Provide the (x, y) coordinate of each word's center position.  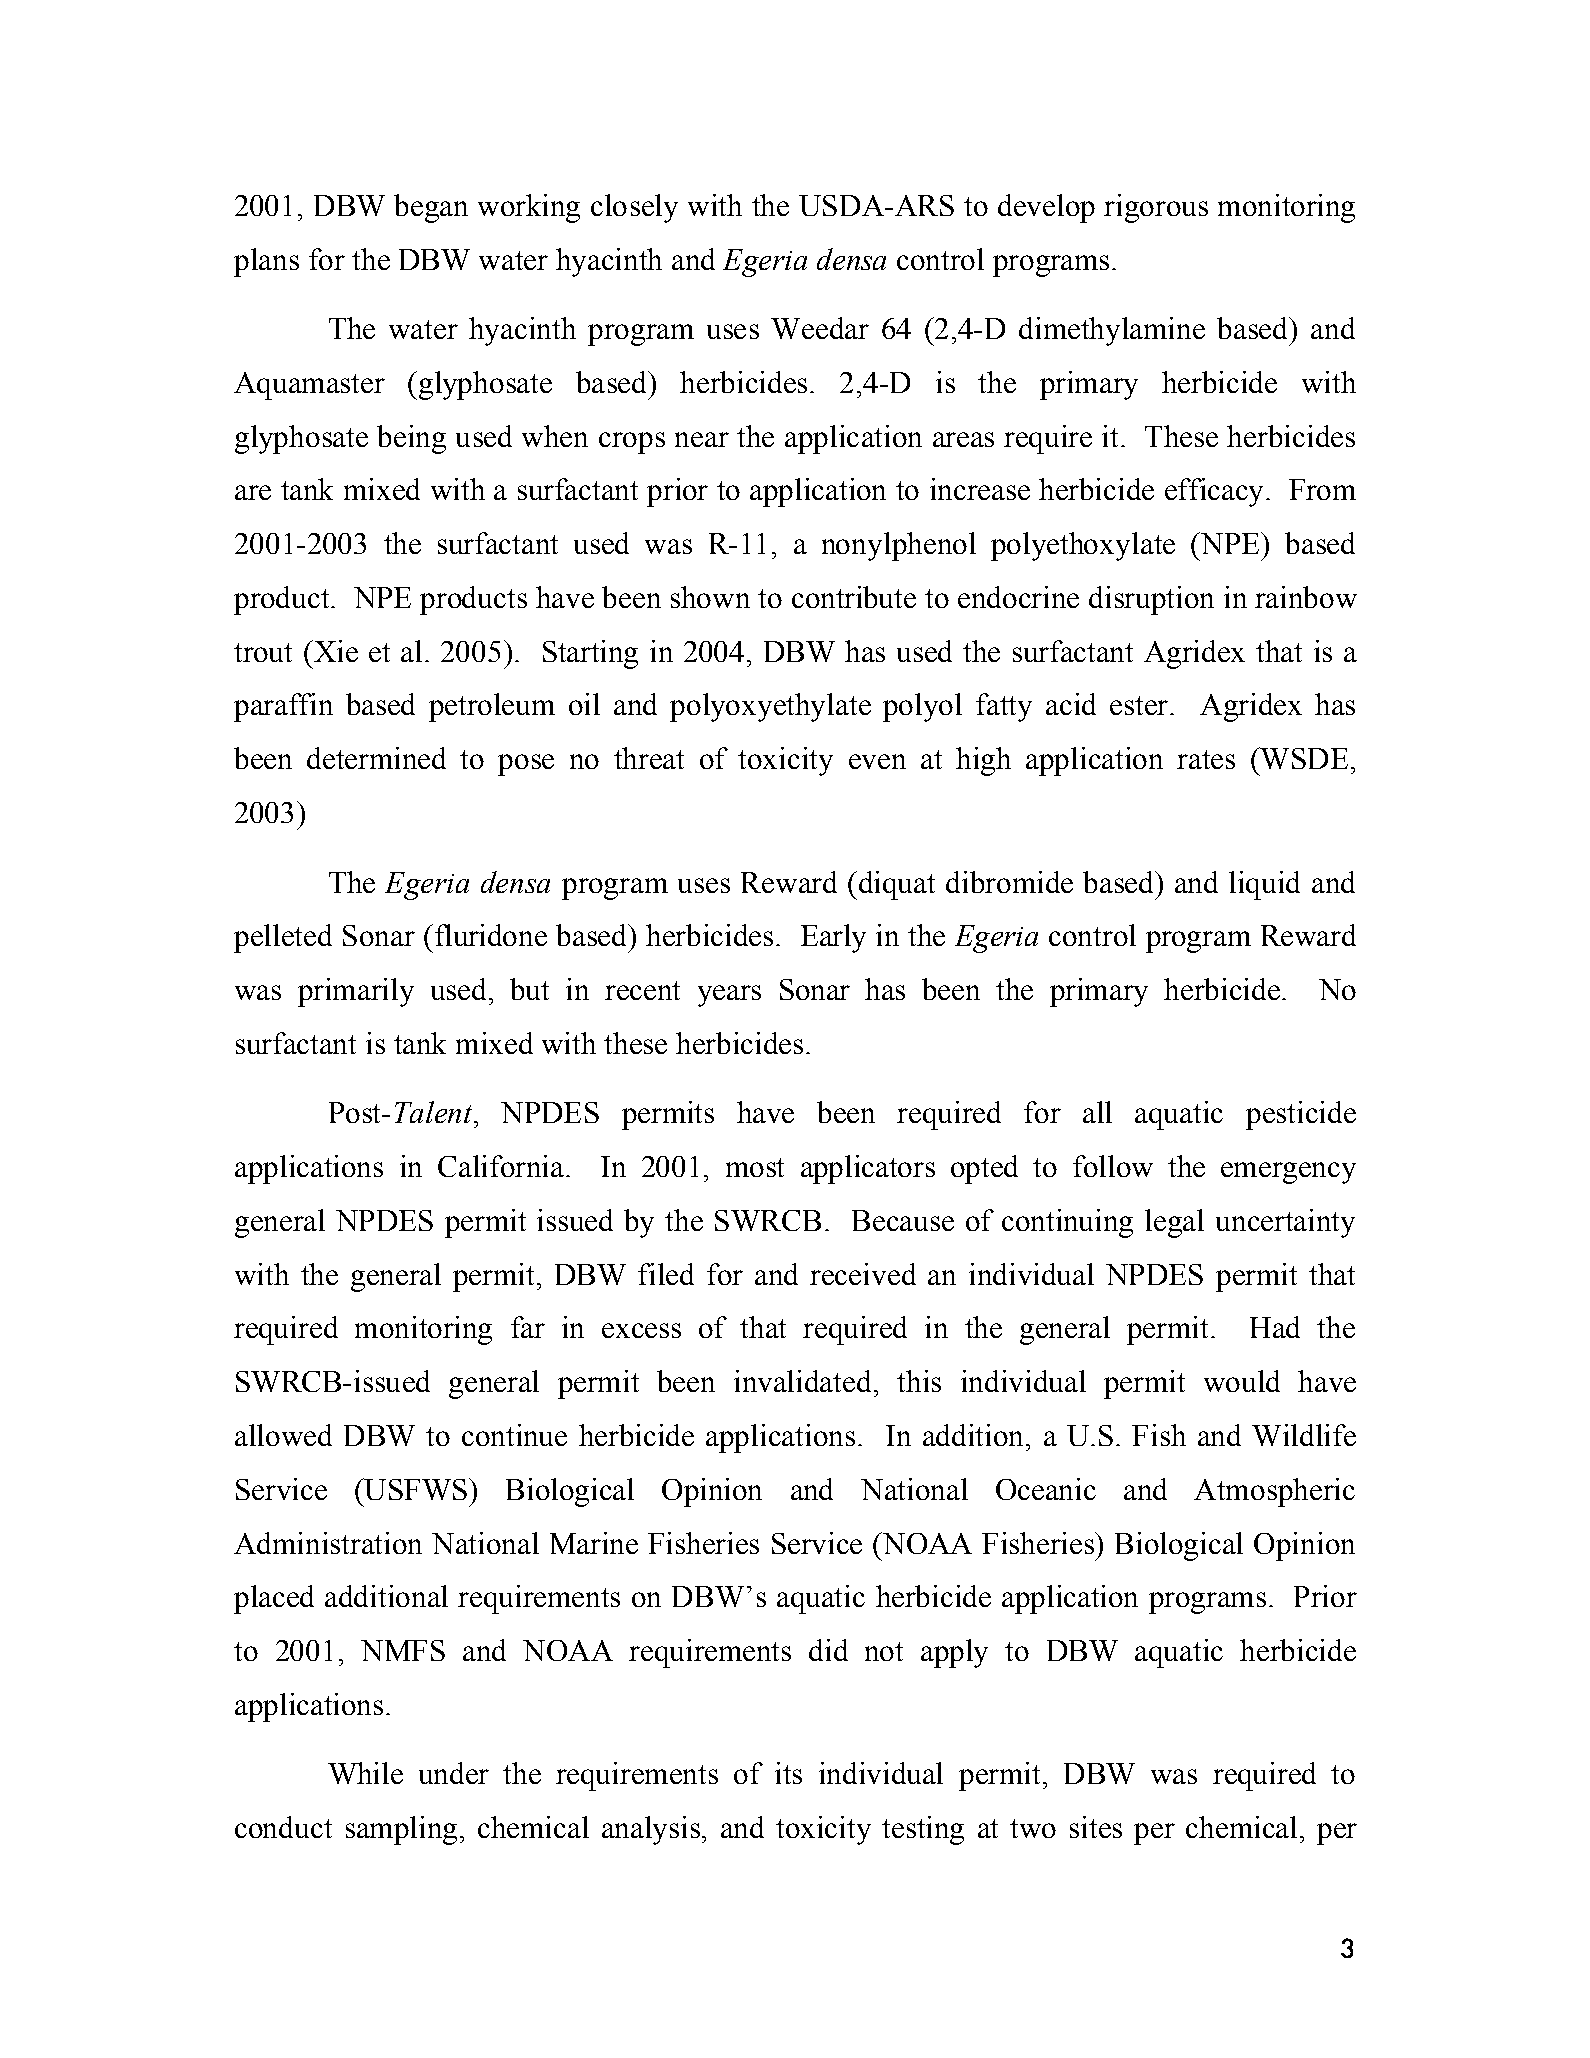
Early (833, 938)
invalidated (802, 1381)
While (365, 1773)
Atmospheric (1274, 1492)
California (501, 1166)
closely (634, 208)
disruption (1151, 600)
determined (376, 758)
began (431, 208)
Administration (328, 1543)
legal (1174, 1223)
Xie (335, 651)
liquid (1264, 885)
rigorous (1156, 208)
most (755, 1167)
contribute (854, 597)
